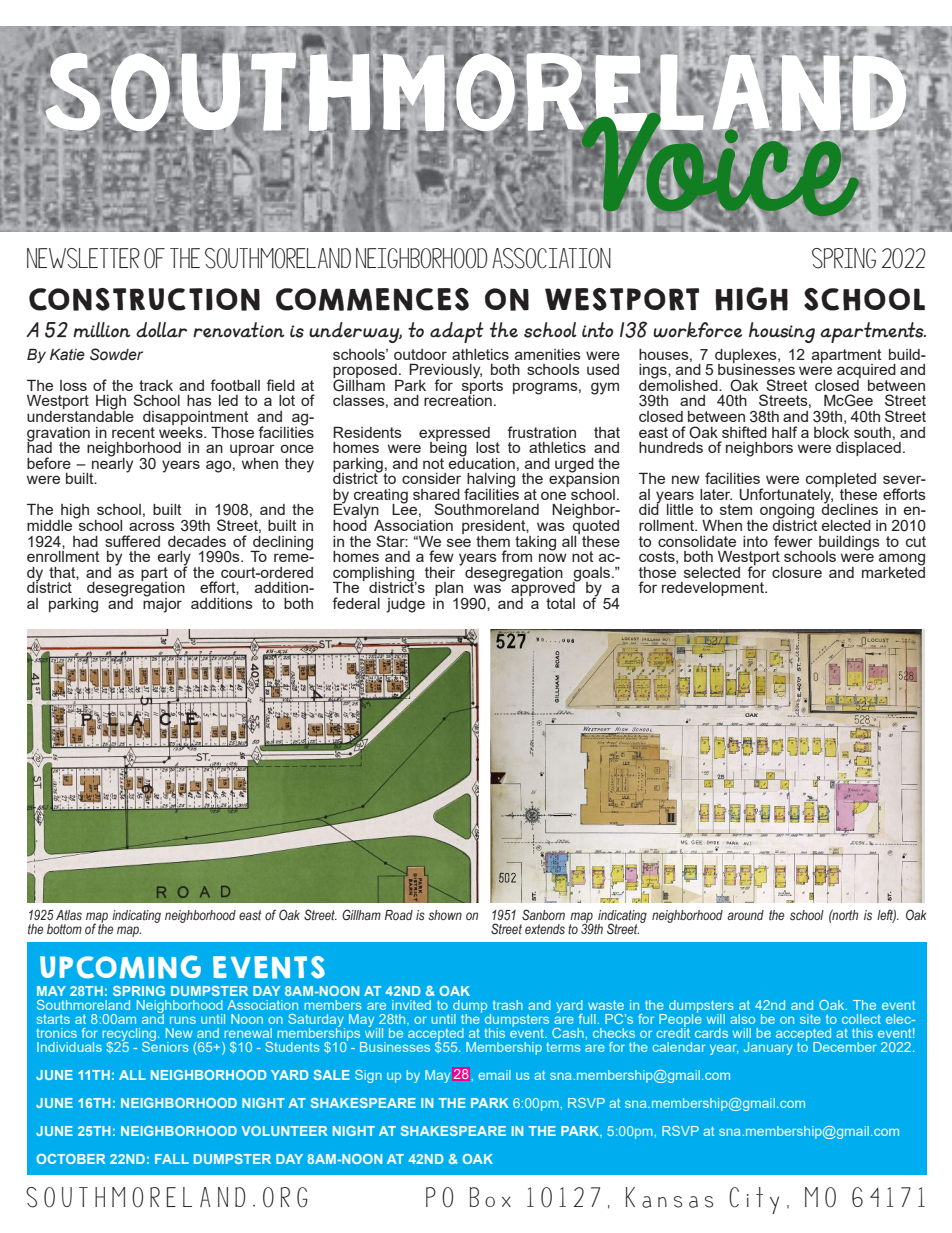  I want to click on adapt, so click(457, 332).
